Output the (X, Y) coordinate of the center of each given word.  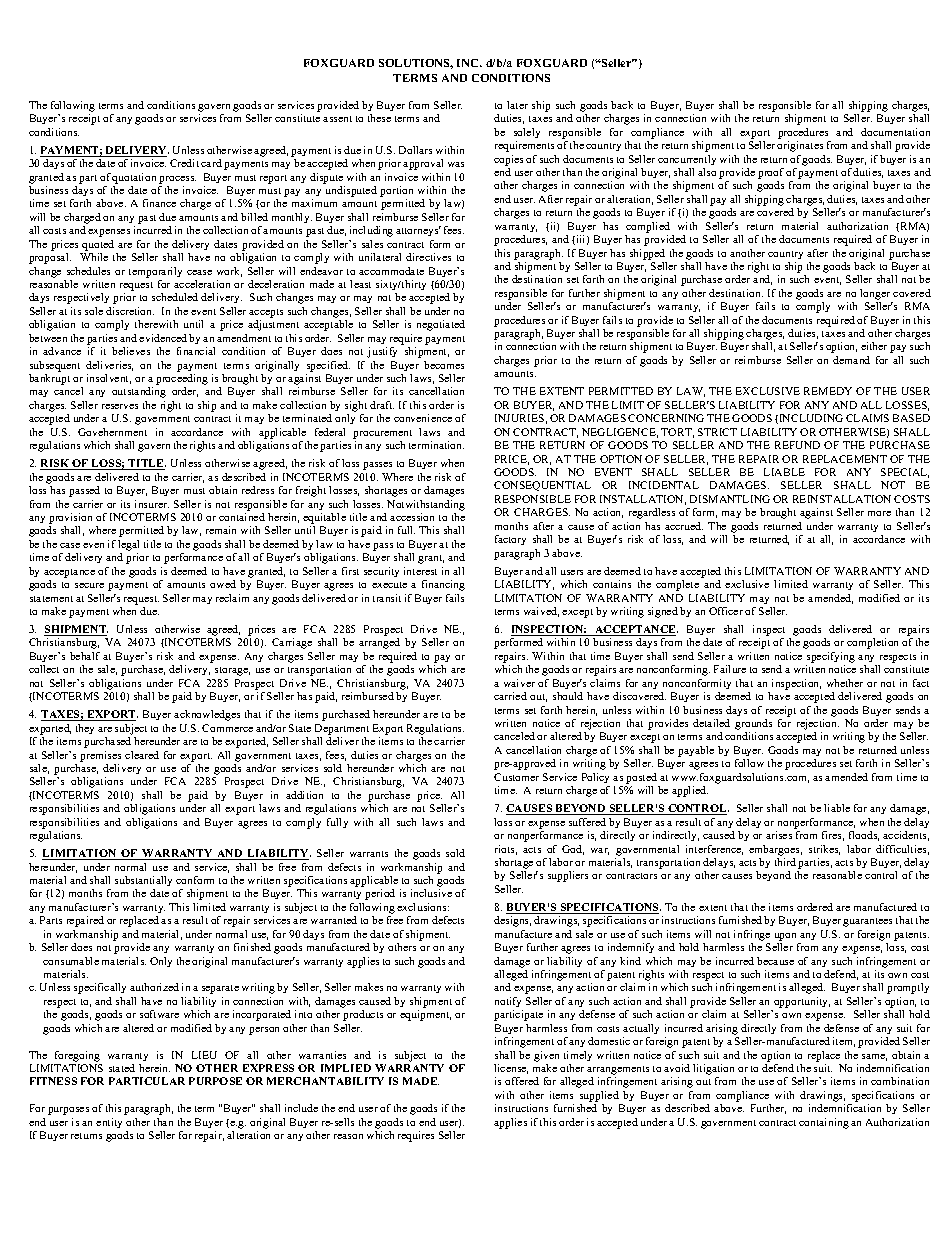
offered (522, 1081)
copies (508, 160)
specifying (831, 657)
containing (824, 1123)
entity (109, 1123)
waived (541, 612)
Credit (184, 163)
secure (89, 585)
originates (800, 146)
